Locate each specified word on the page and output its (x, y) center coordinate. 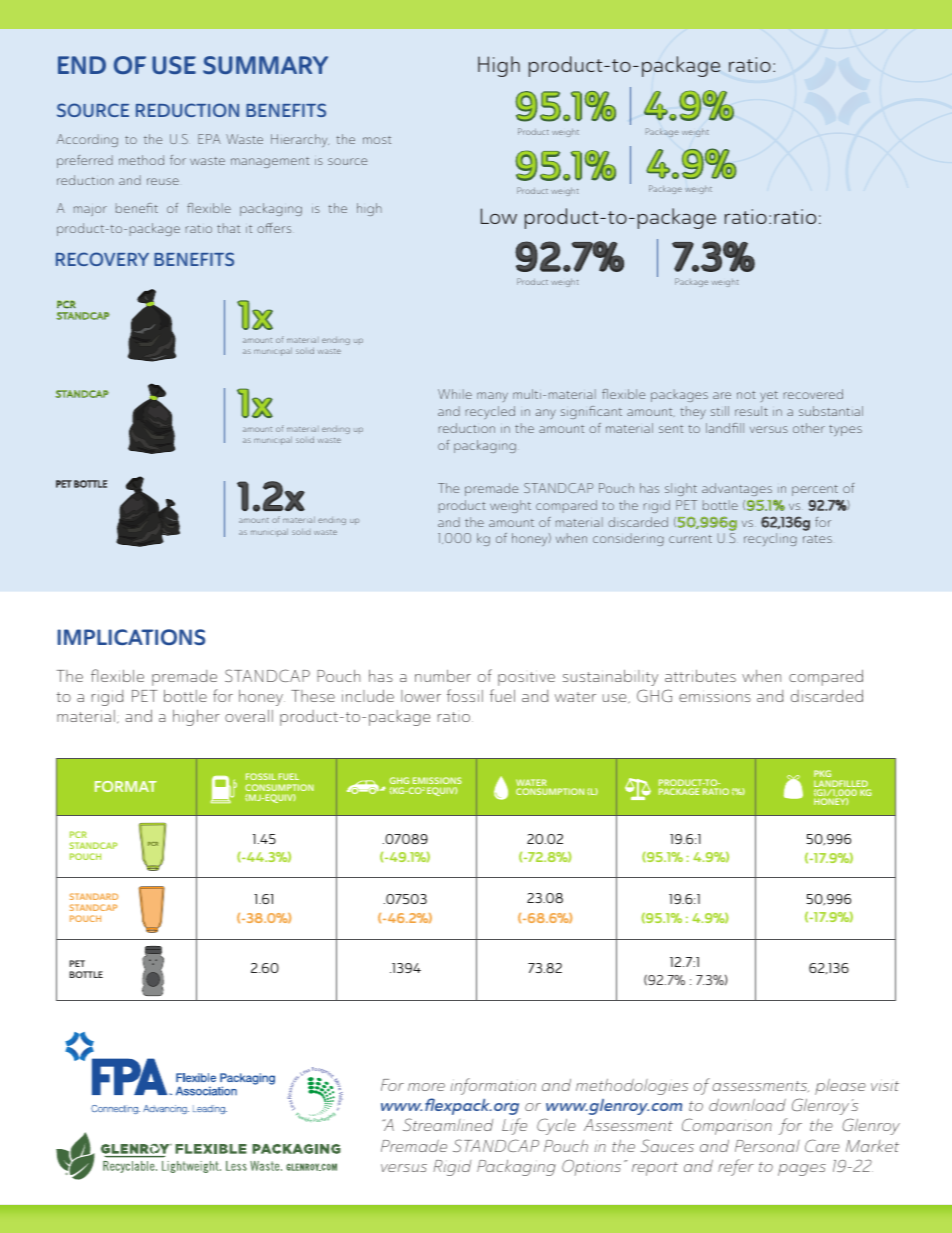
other (809, 428)
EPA (209, 139)
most (377, 140)
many (492, 397)
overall (249, 716)
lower (421, 696)
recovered (813, 394)
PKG (824, 775)
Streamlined (448, 1124)
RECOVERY (102, 259)
